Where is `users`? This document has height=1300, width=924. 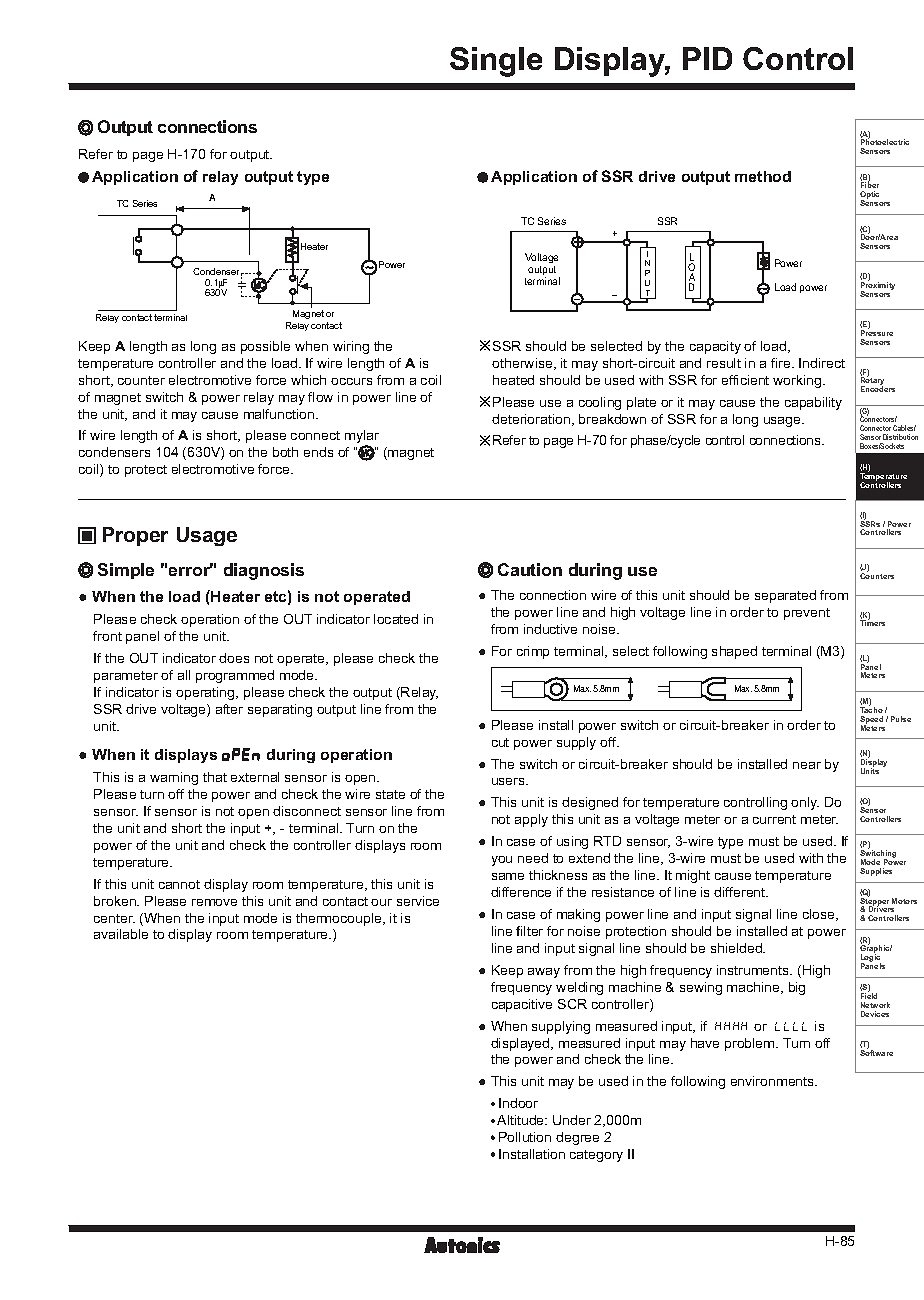
users is located at coordinates (509, 781).
